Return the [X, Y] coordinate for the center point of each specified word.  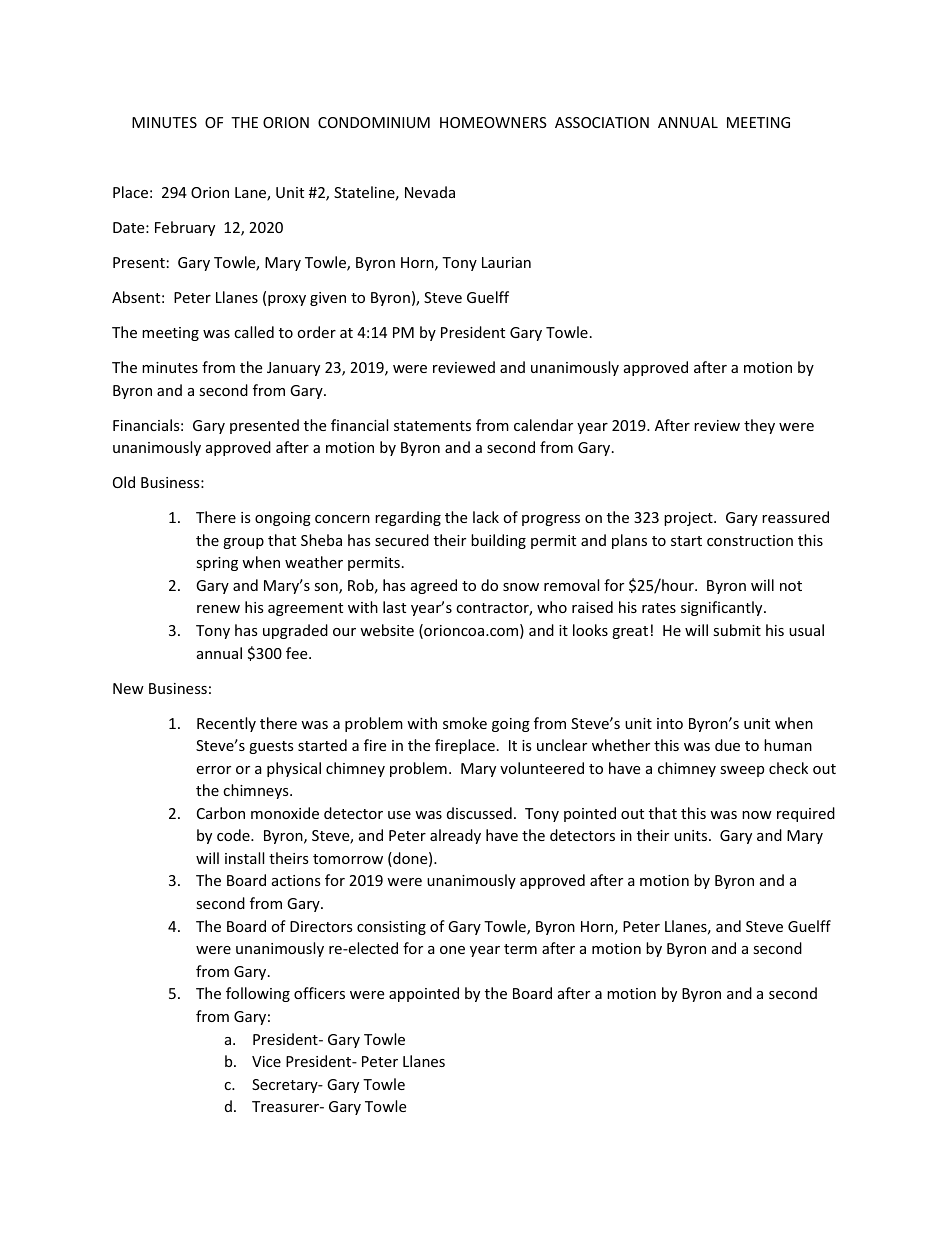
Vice [266, 1061]
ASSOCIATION [602, 122]
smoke [465, 723]
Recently [226, 724]
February [185, 228]
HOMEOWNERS [493, 122]
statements [432, 426]
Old [124, 482]
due [727, 745]
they [759, 426]
